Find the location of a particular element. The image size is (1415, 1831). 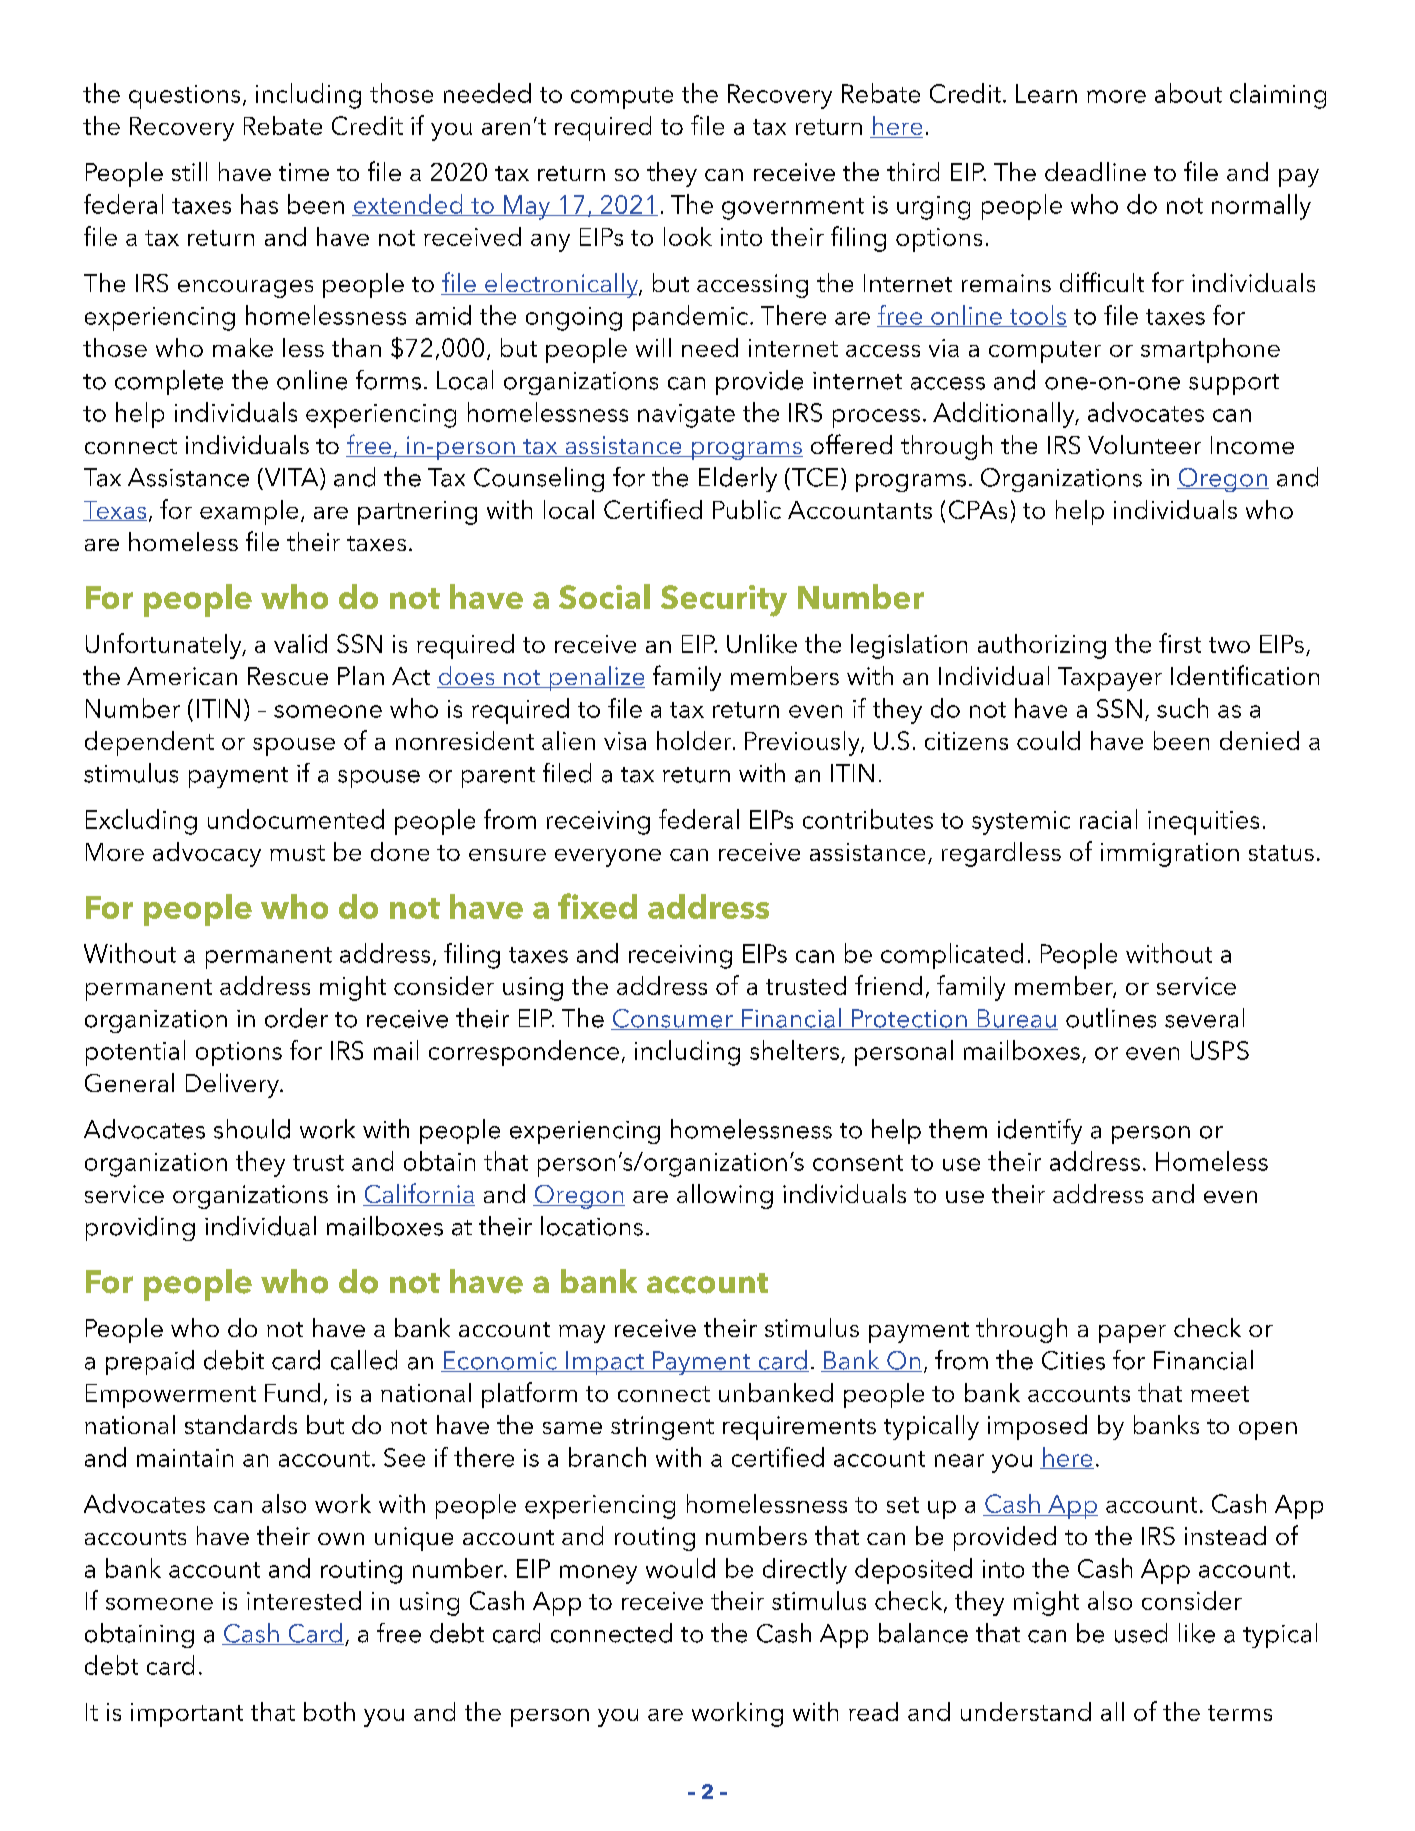

debit is located at coordinates (234, 1360).
